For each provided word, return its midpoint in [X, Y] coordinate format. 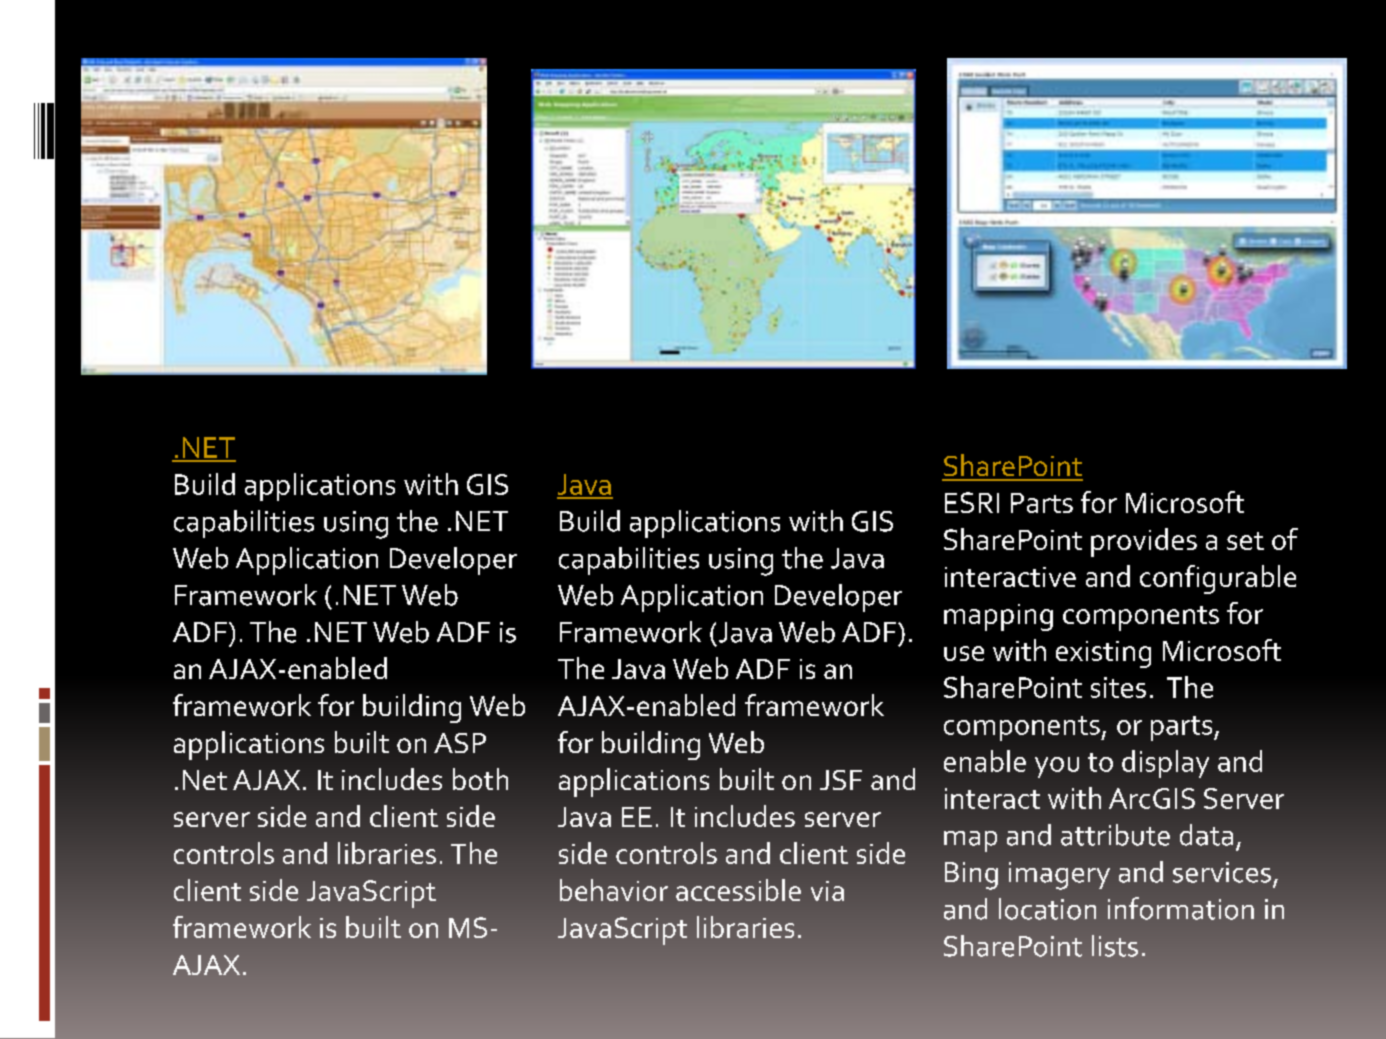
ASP [460, 743]
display [1165, 764]
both [480, 779]
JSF [841, 780]
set [1245, 541]
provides [1144, 542]
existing [1103, 654]
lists [1115, 946]
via [827, 891]
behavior [614, 890]
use [964, 653]
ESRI [972, 502]
